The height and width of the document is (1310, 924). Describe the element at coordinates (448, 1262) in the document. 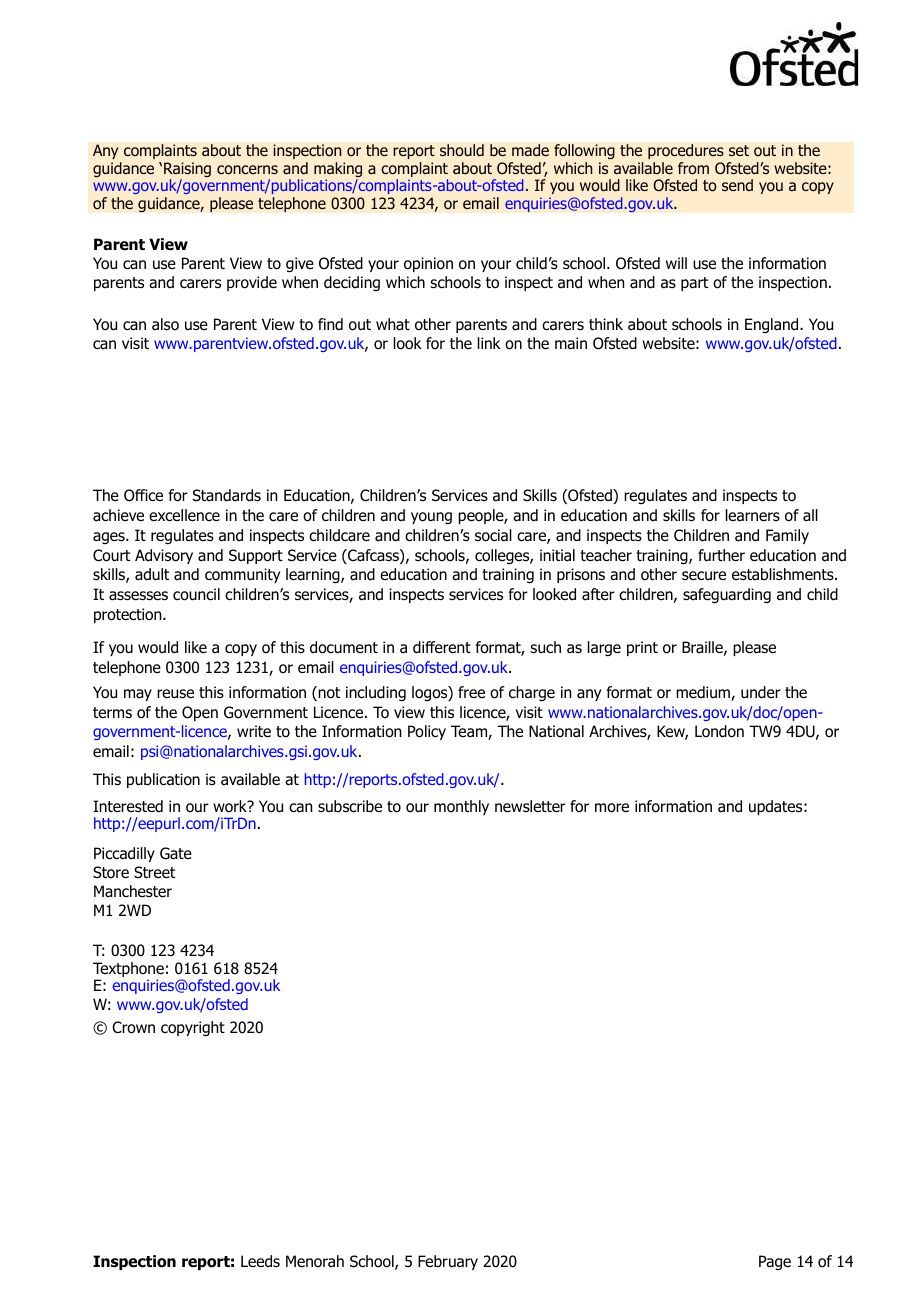

I see `February` at that location.
